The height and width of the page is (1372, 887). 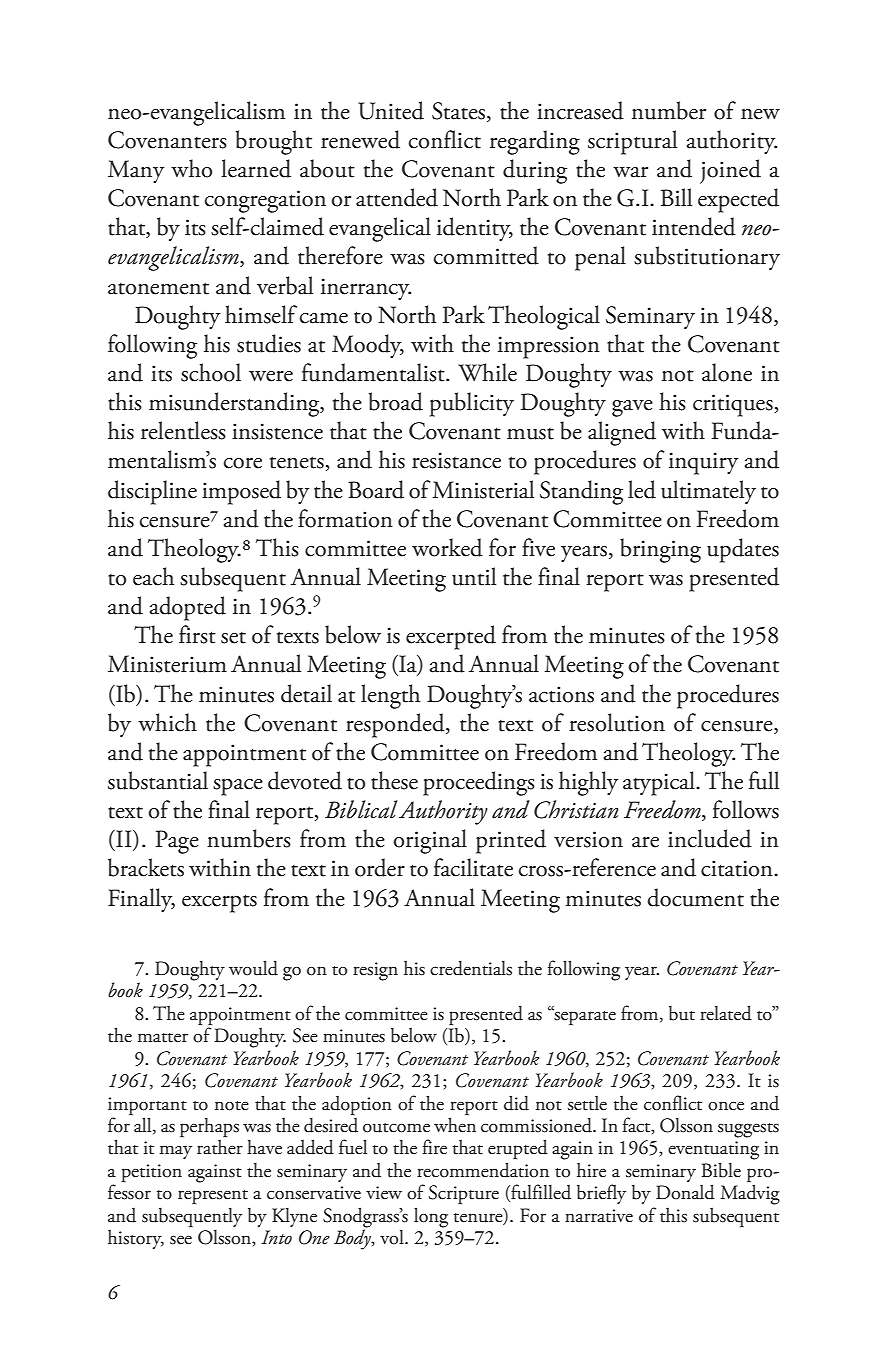 I want to click on excerpted, so click(x=451, y=637).
